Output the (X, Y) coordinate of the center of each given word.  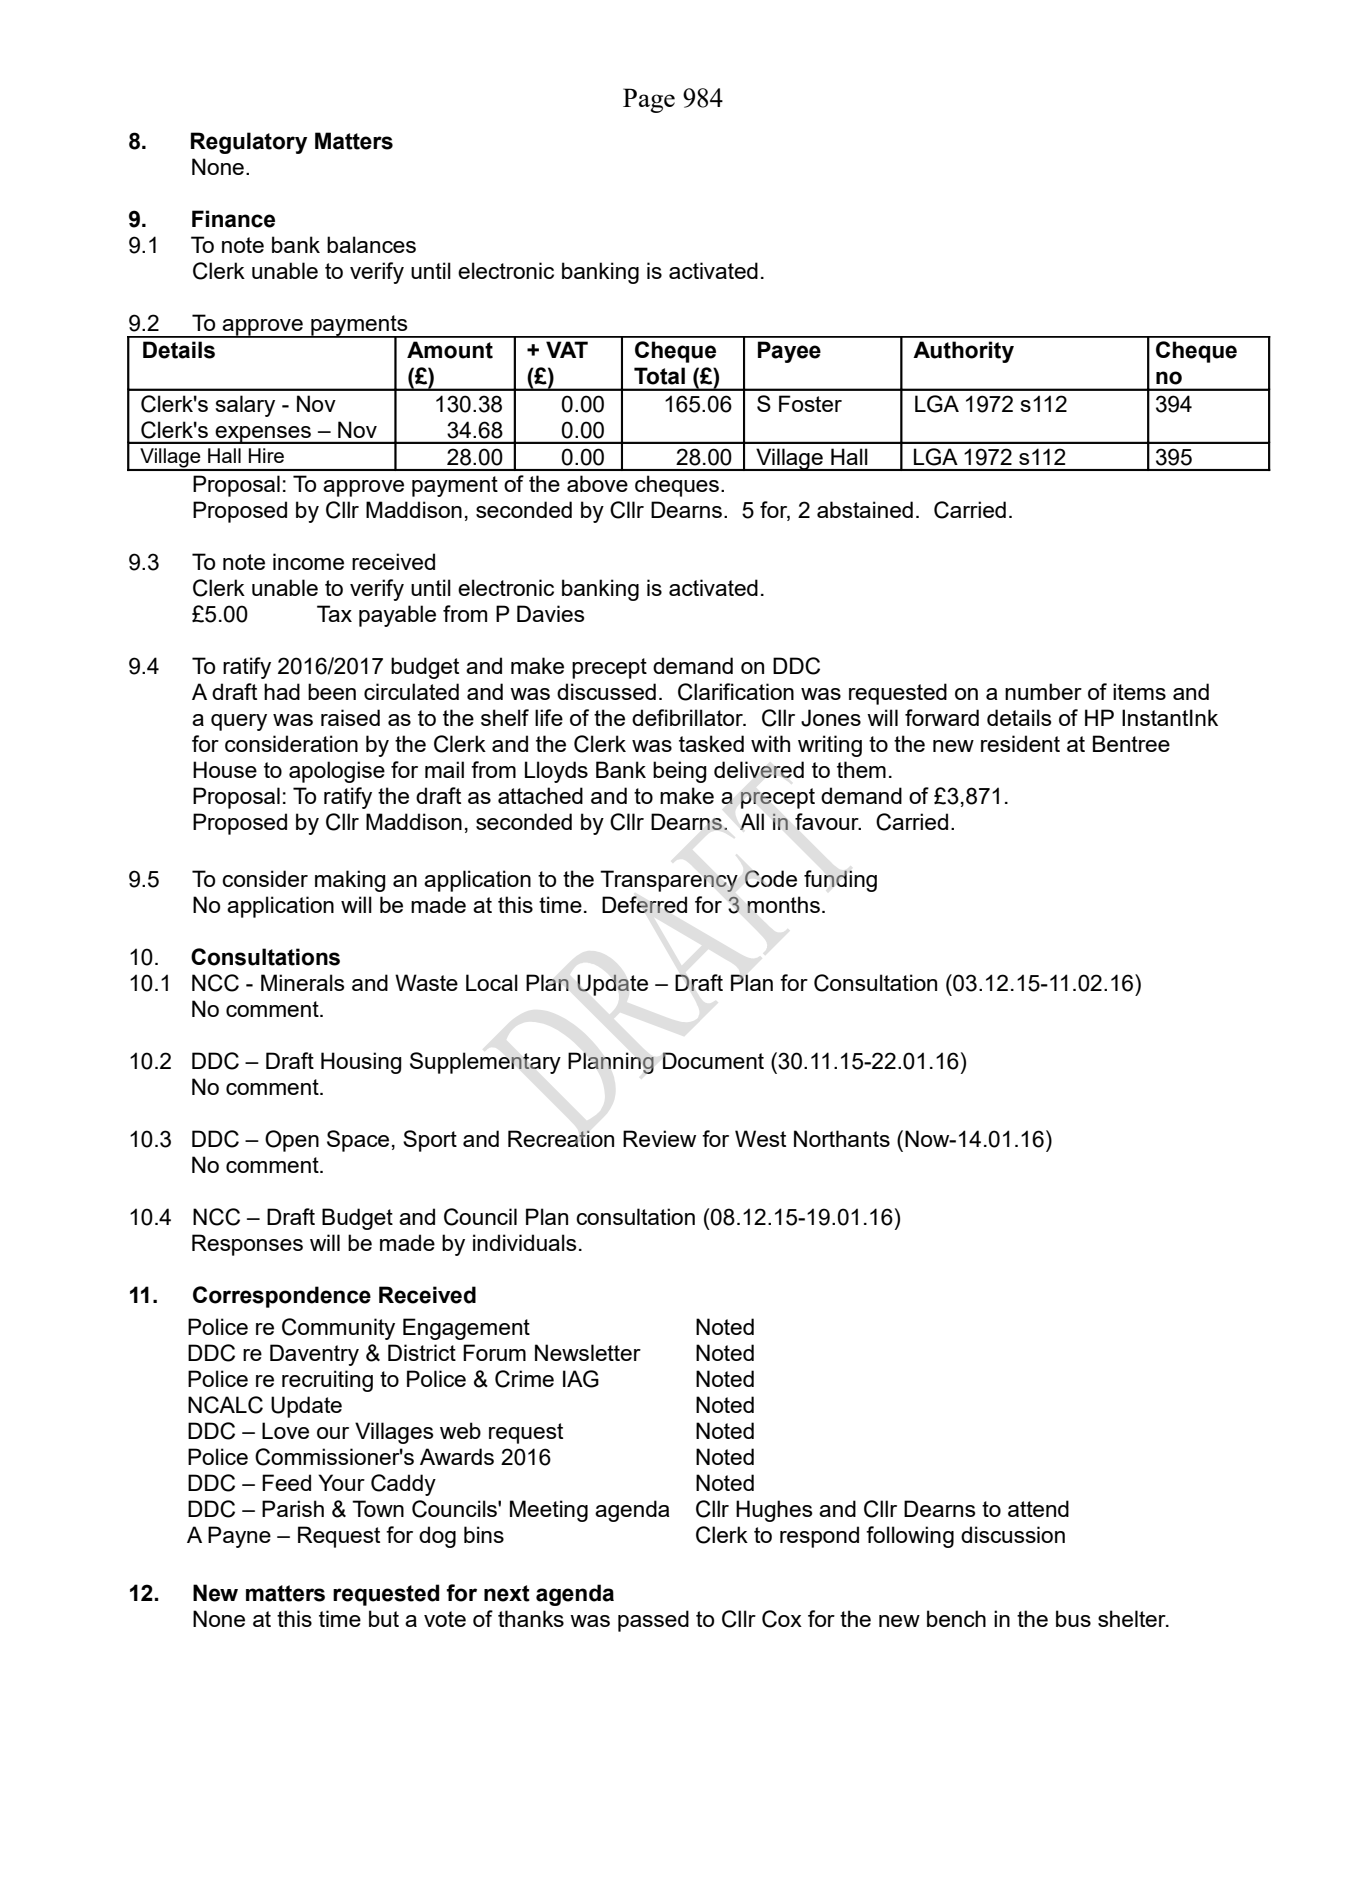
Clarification (736, 692)
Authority (963, 352)
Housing (361, 1063)
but (384, 1618)
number (1043, 691)
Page (649, 100)
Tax (334, 613)
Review (659, 1138)
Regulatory (249, 143)
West (760, 1138)
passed (653, 1621)
